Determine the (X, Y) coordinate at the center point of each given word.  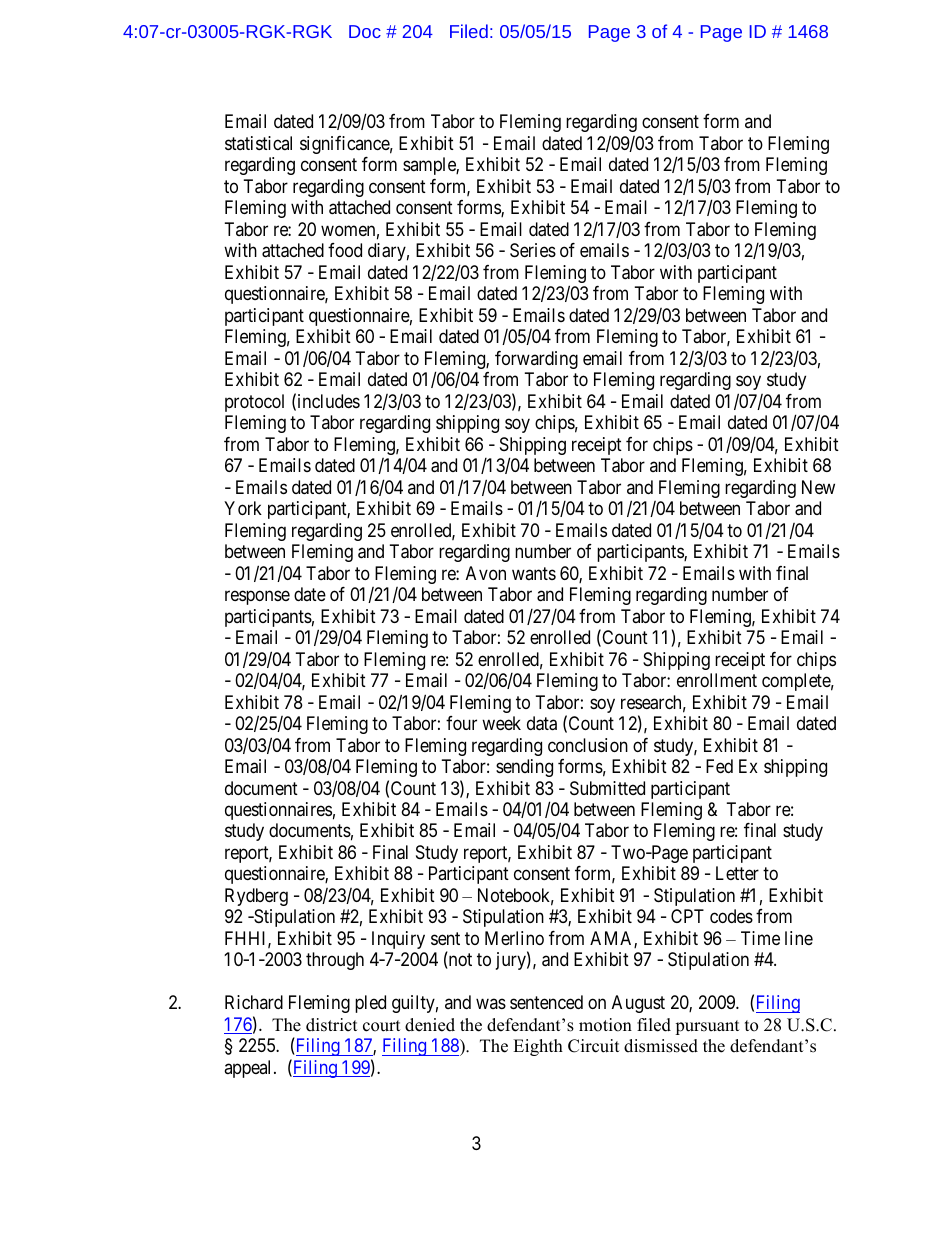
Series (533, 250)
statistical (258, 143)
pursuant (707, 1027)
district (332, 1025)
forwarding (536, 360)
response (257, 598)
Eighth (538, 1047)
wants (534, 573)
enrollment (717, 680)
